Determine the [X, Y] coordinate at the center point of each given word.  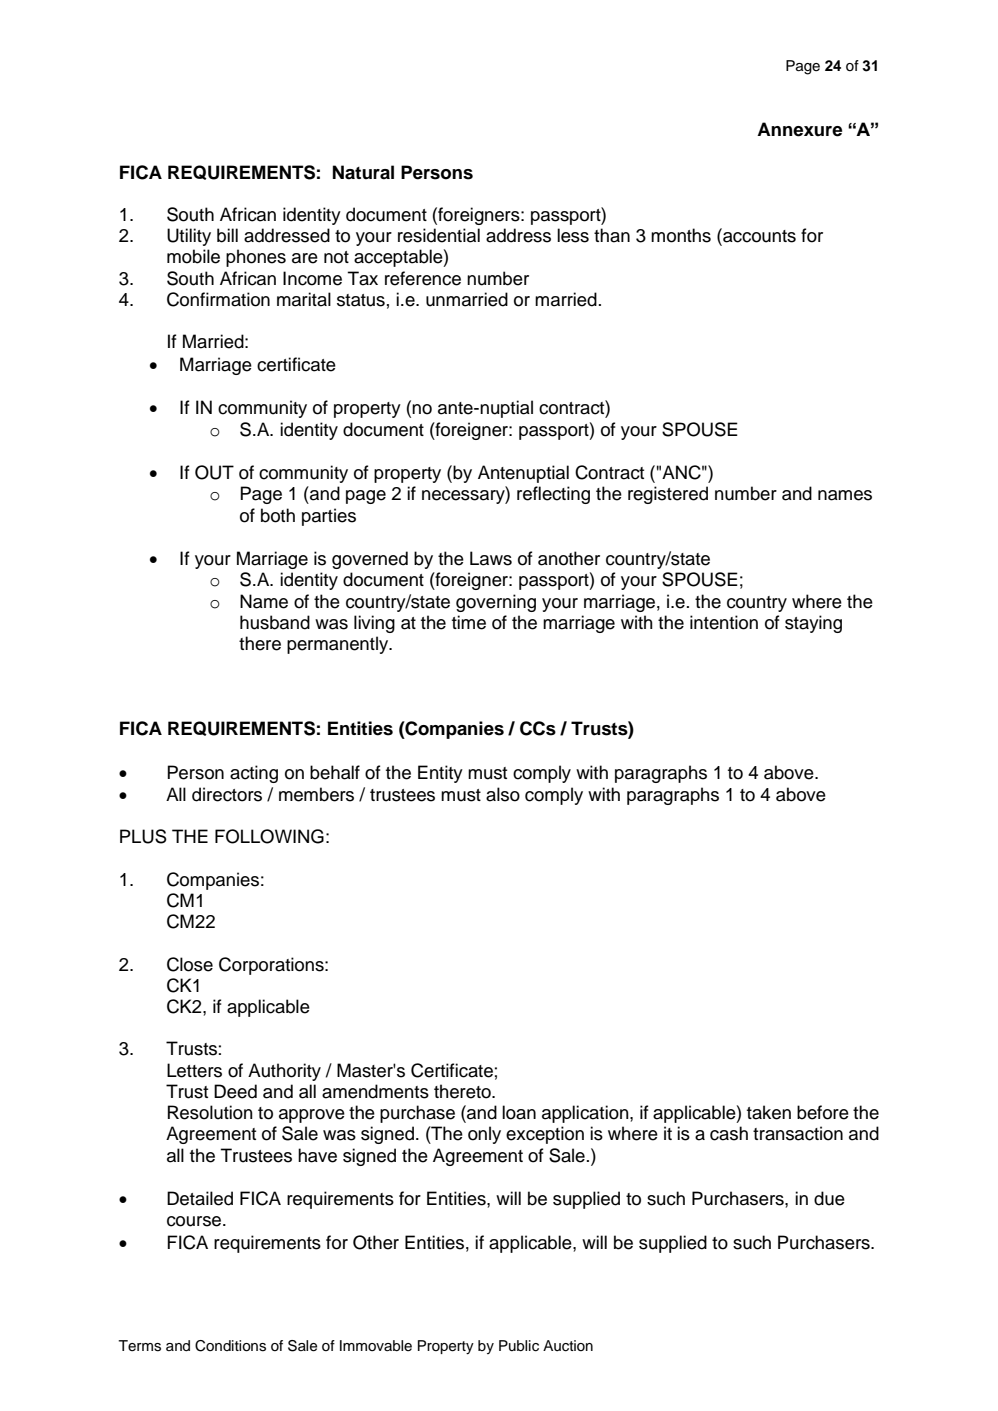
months [681, 235]
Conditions [230, 1346]
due [829, 1198]
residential [439, 235]
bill [227, 235]
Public [519, 1346]
